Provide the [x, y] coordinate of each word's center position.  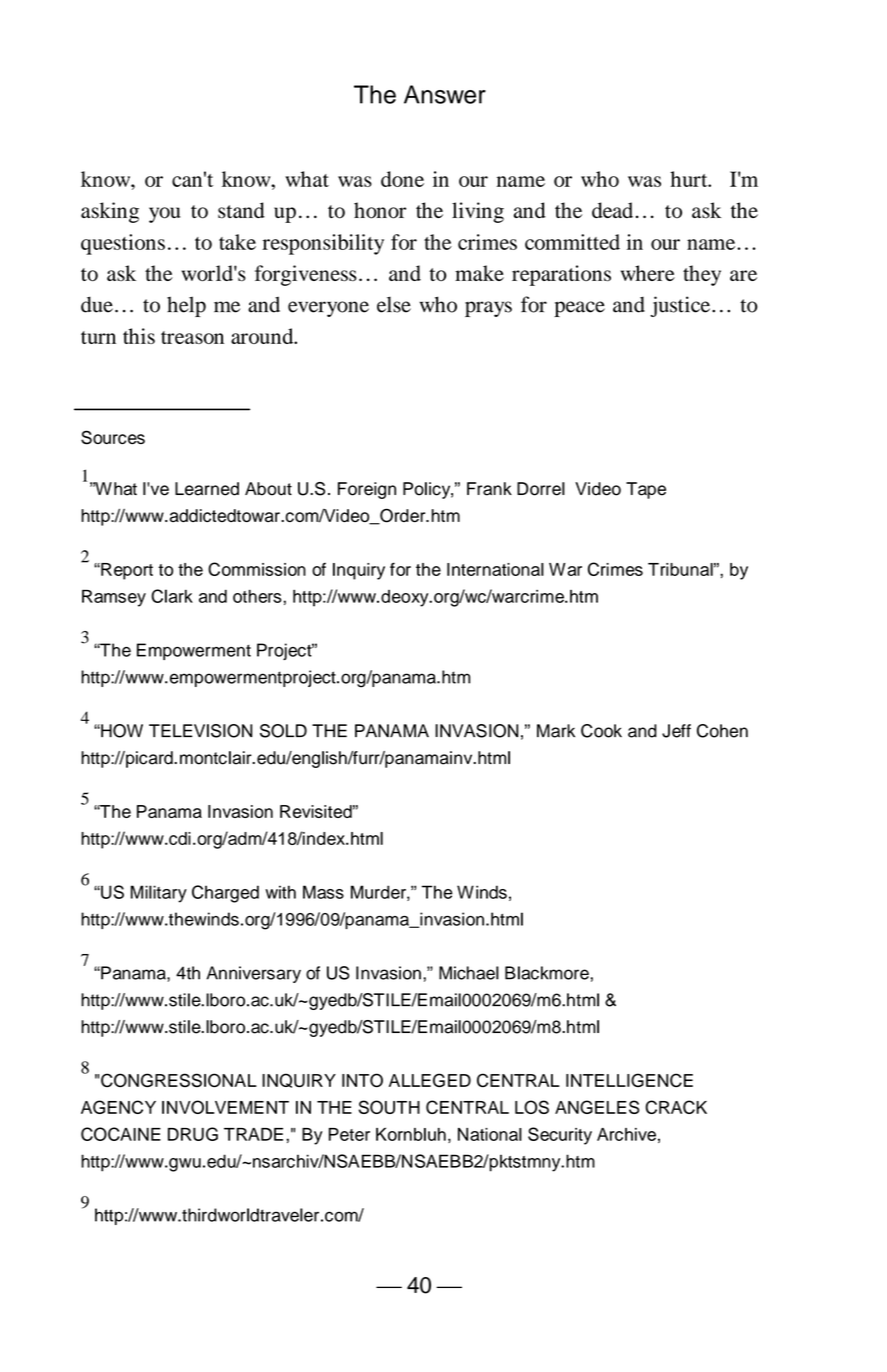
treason [192, 337]
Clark [172, 596]
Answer [445, 94]
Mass [323, 892]
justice [680, 306]
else [394, 304]
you [164, 215]
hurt [690, 179]
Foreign [367, 490]
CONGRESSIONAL [179, 1080]
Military [159, 894]
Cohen [722, 731]
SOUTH [389, 1107]
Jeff [676, 731]
